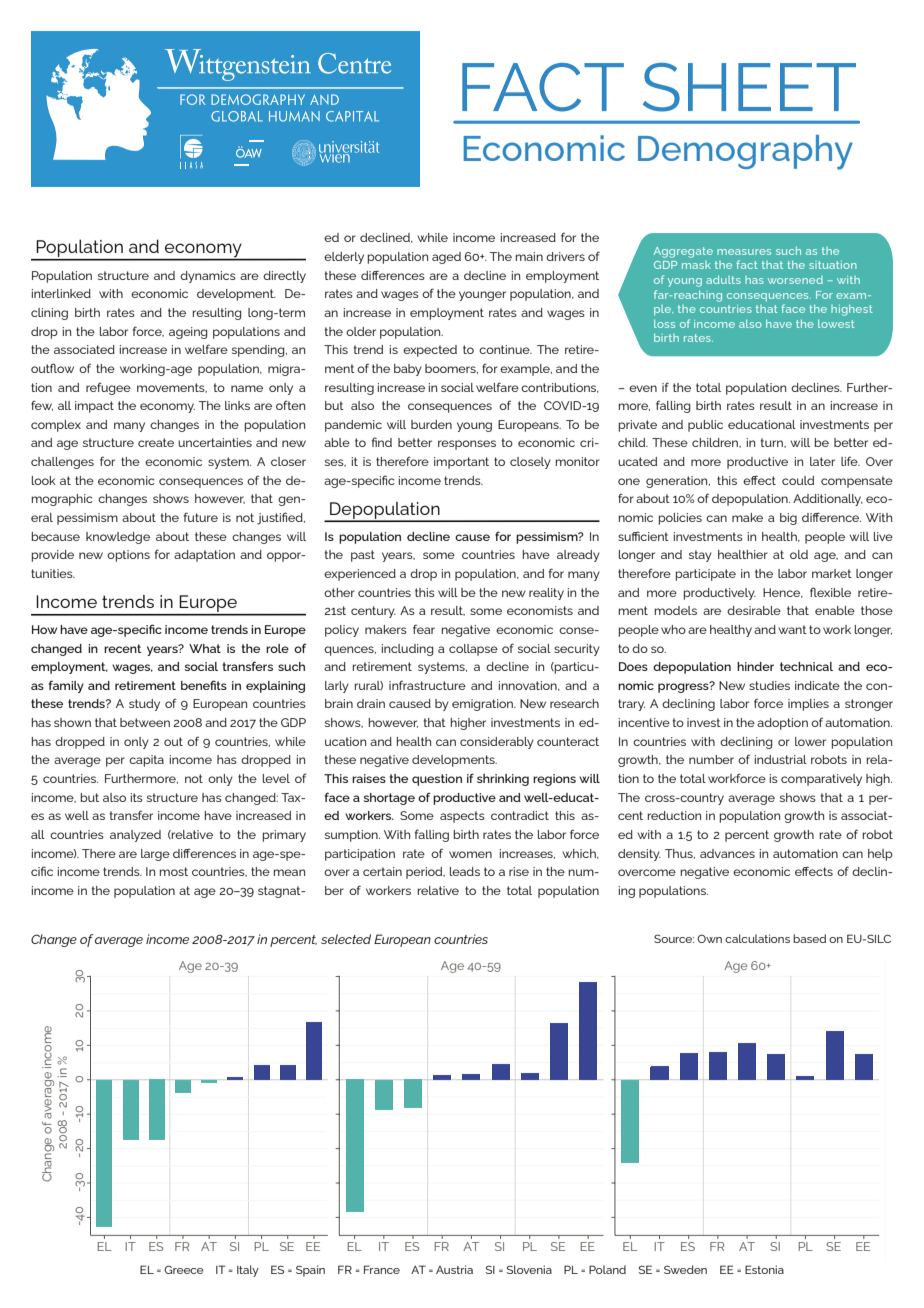 The image size is (924, 1308). What do you see at coordinates (809, 938) in the screenshot?
I see `based` at bounding box center [809, 938].
